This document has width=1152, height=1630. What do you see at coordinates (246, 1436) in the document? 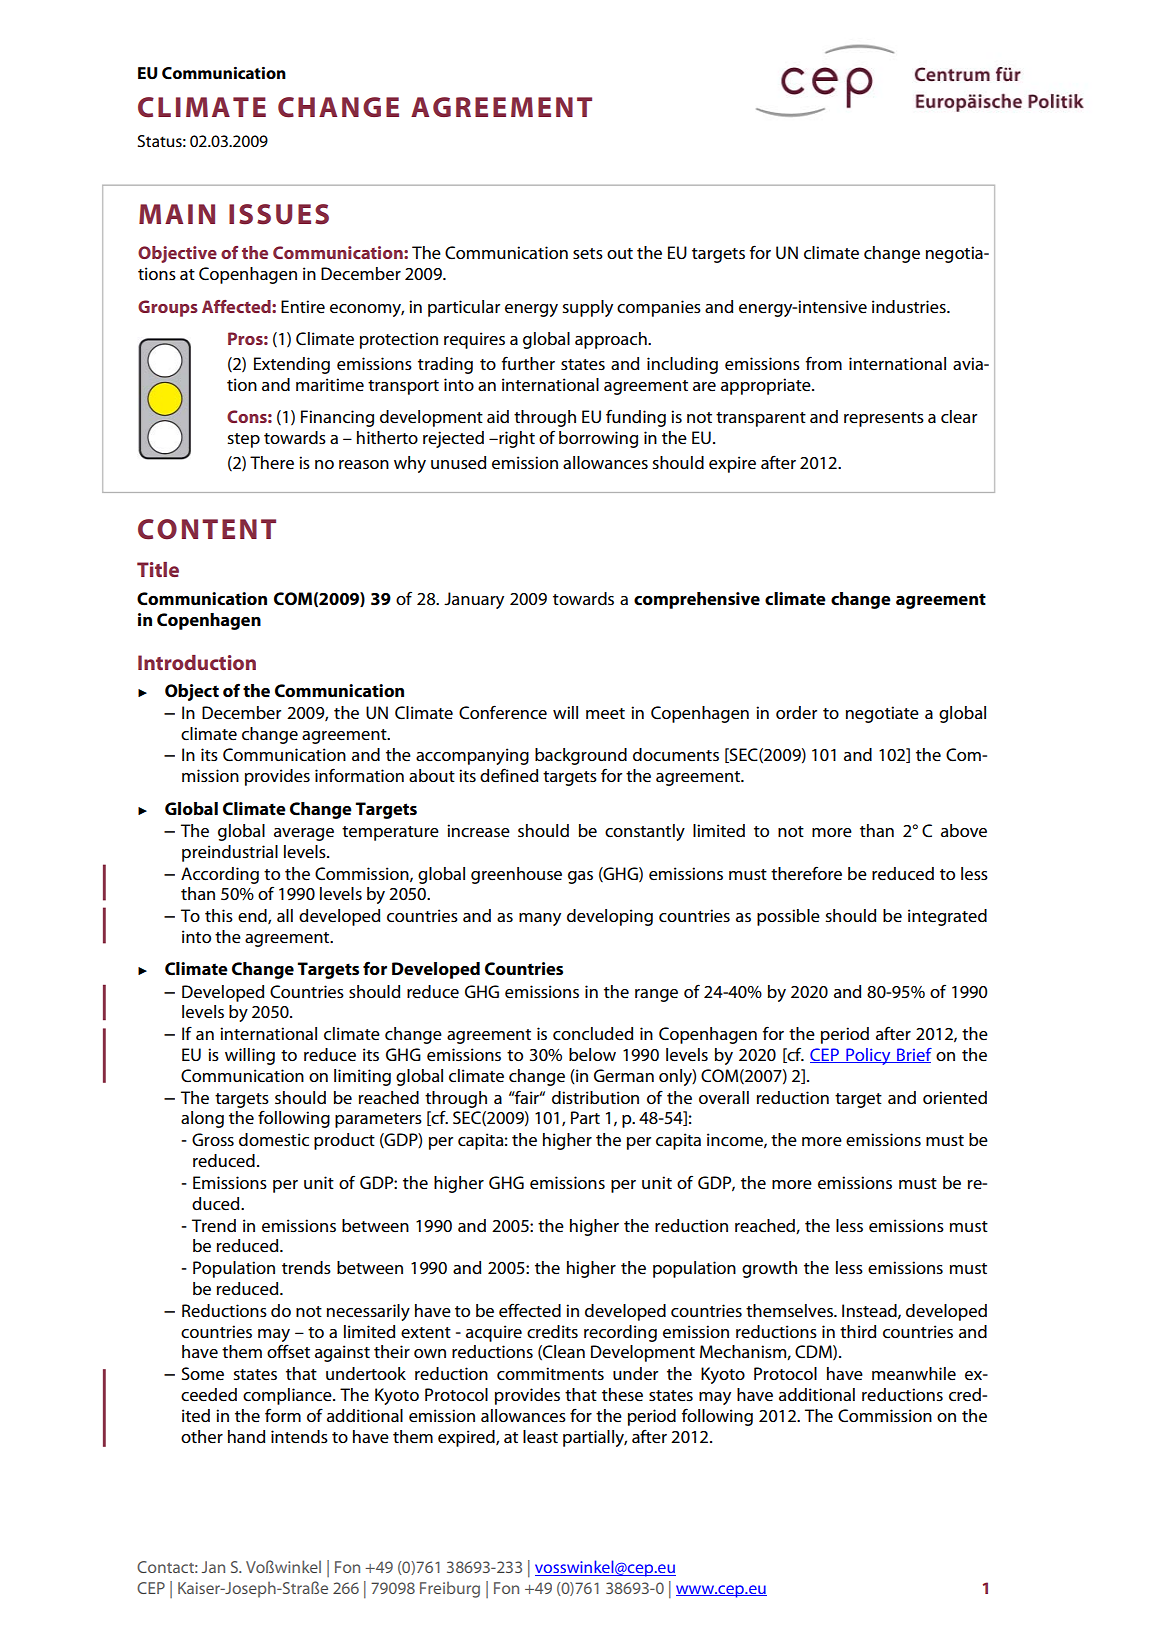
I see `hand` at bounding box center [246, 1436].
